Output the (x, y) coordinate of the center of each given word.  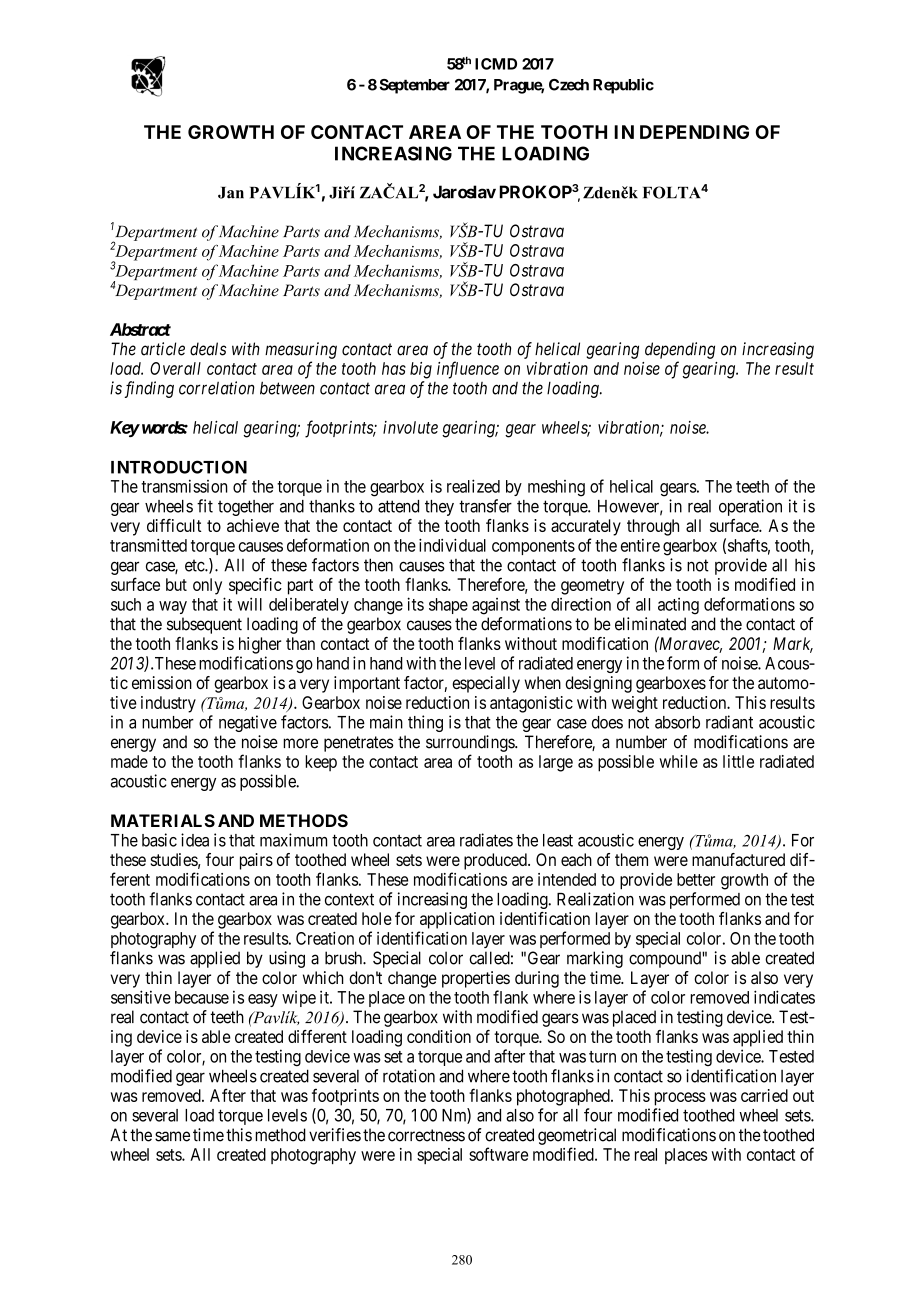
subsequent (204, 625)
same (172, 1136)
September (414, 86)
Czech (569, 85)
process (680, 1099)
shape (448, 606)
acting (678, 606)
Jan (231, 193)
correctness (426, 1135)
